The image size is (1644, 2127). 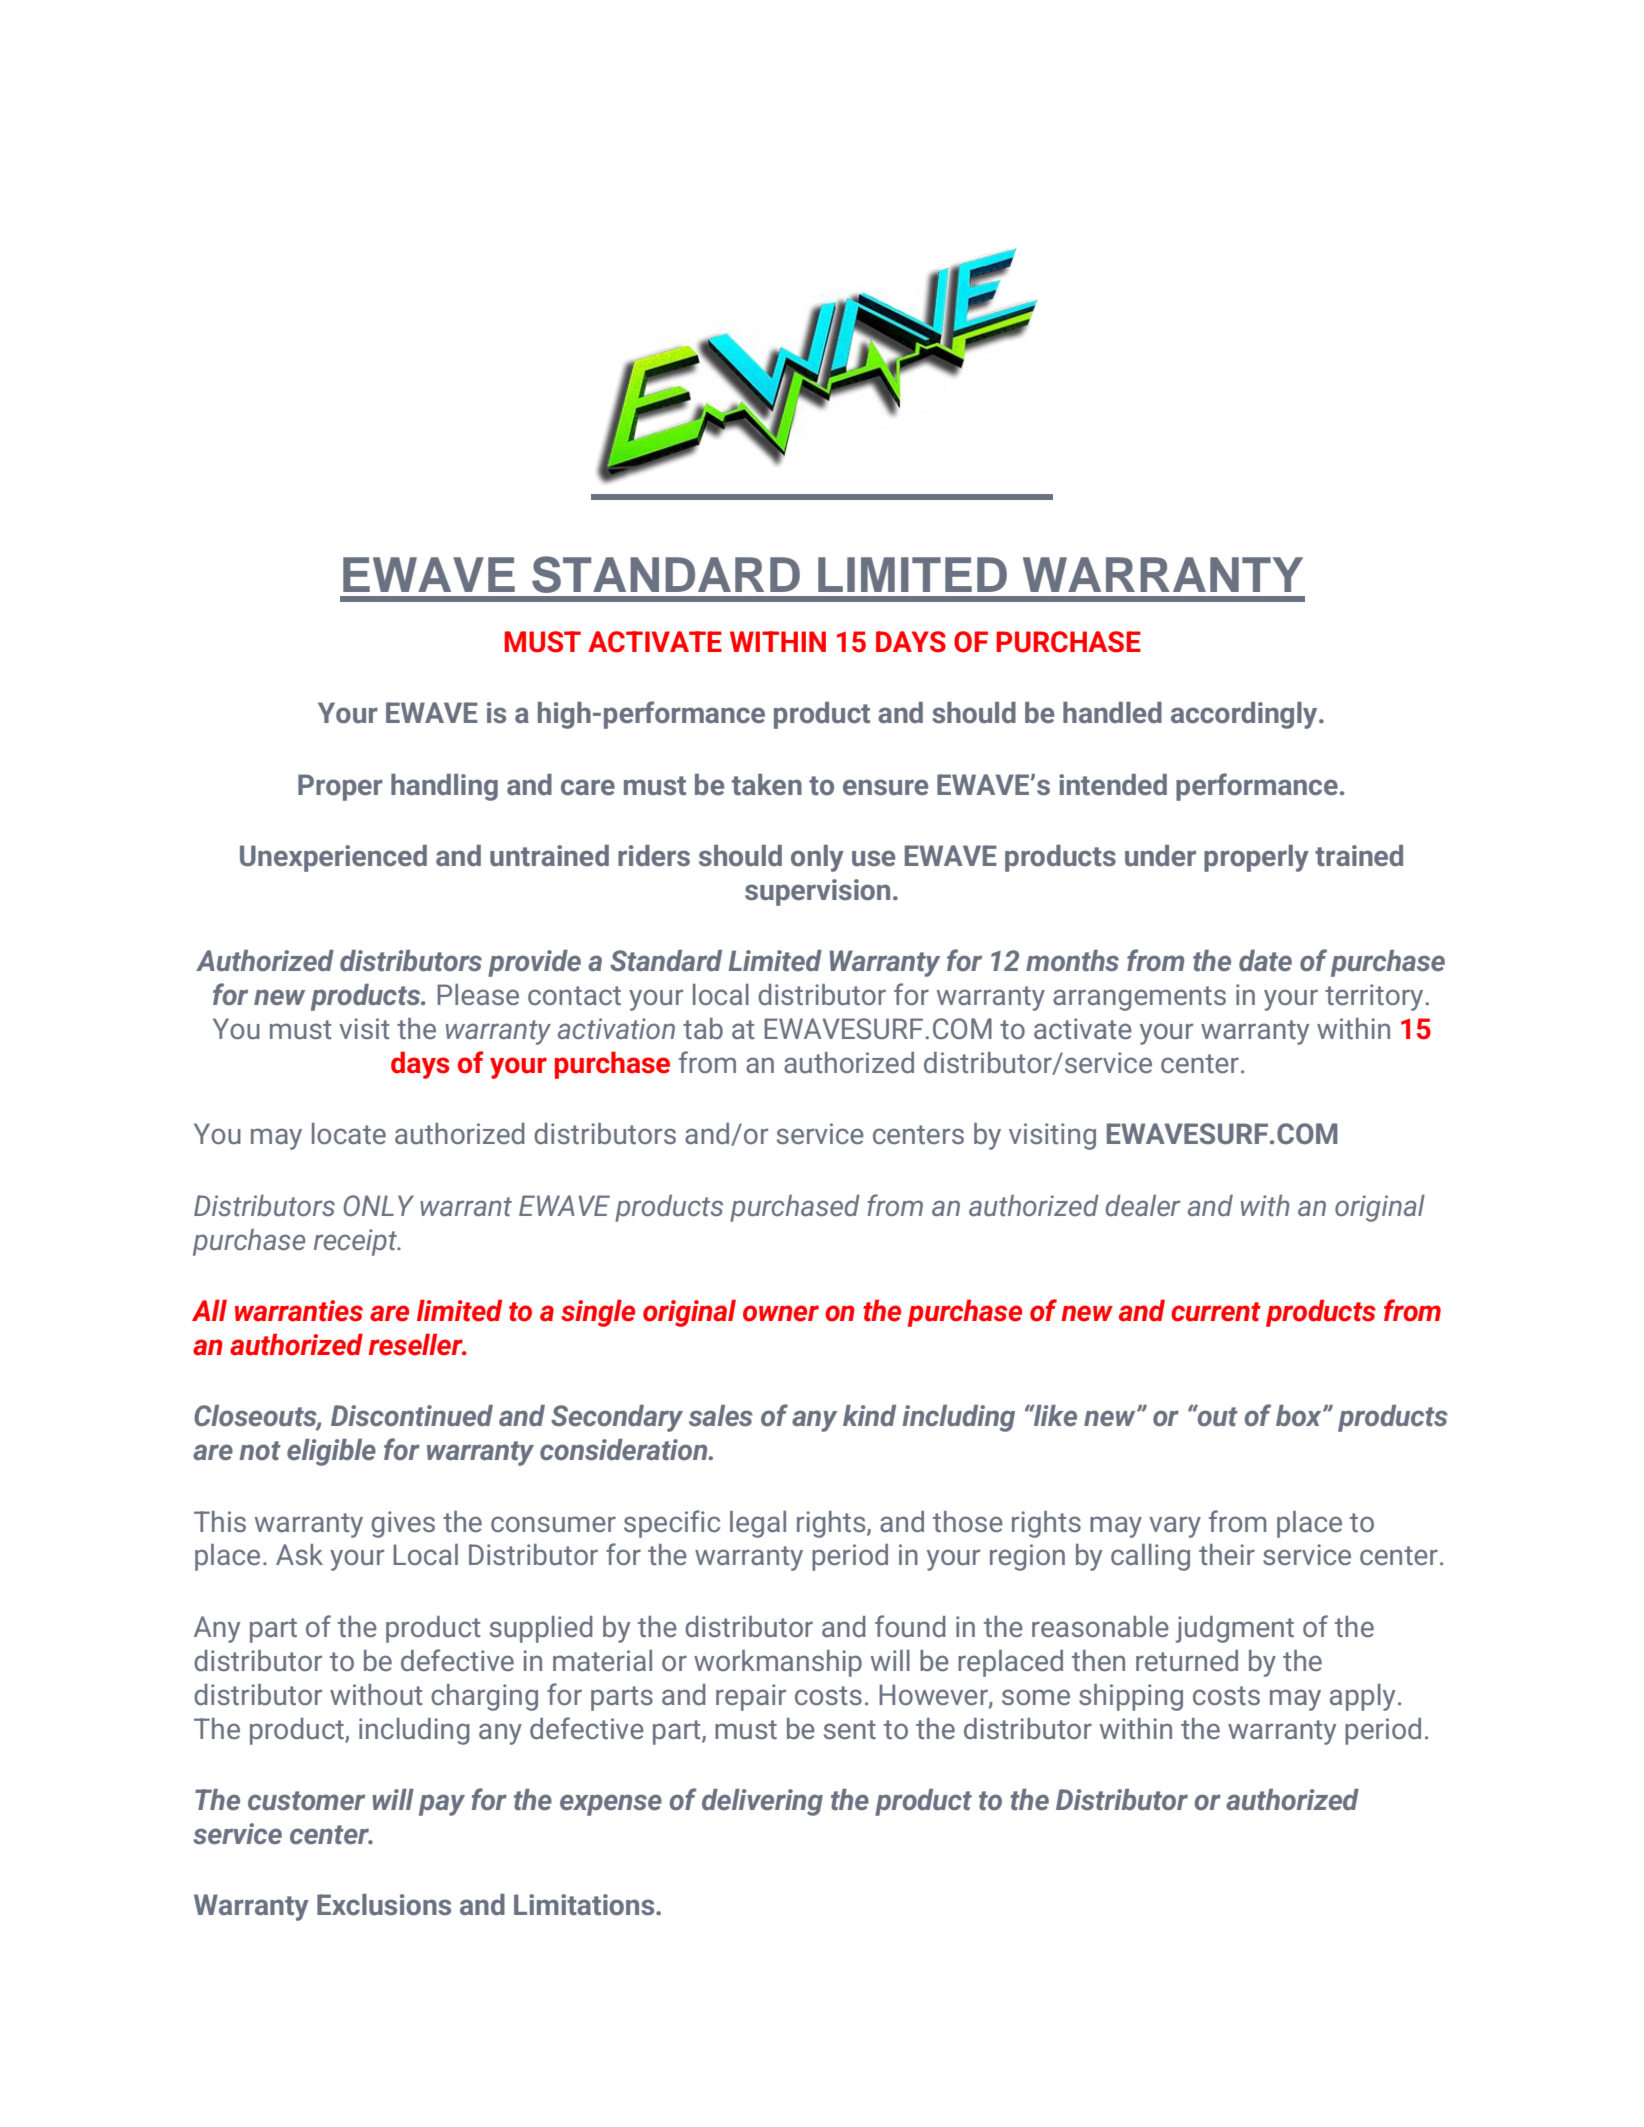 I want to click on accordingly, so click(x=1245, y=715).
